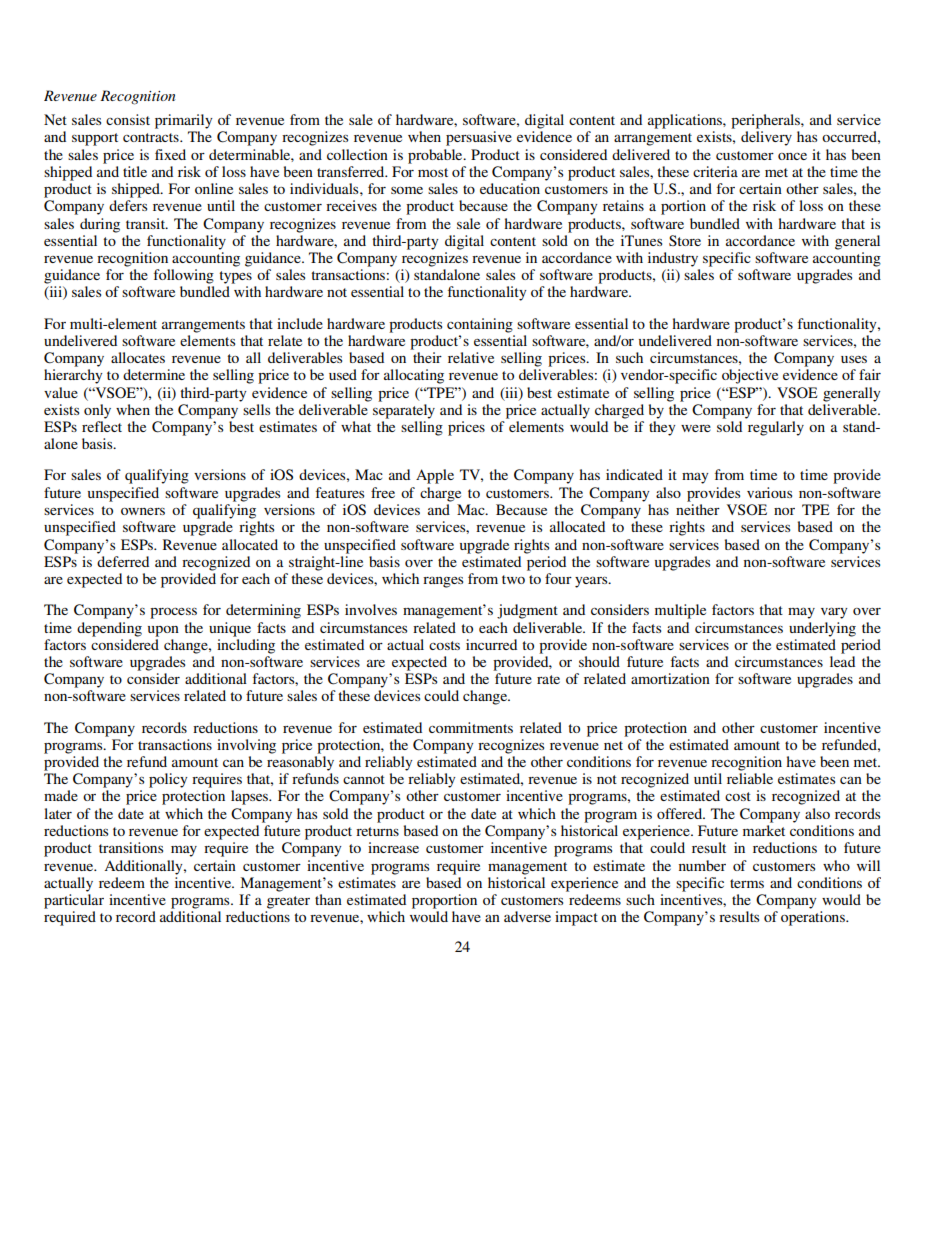  What do you see at coordinates (784, 511) in the page?
I see `nor` at bounding box center [784, 511].
